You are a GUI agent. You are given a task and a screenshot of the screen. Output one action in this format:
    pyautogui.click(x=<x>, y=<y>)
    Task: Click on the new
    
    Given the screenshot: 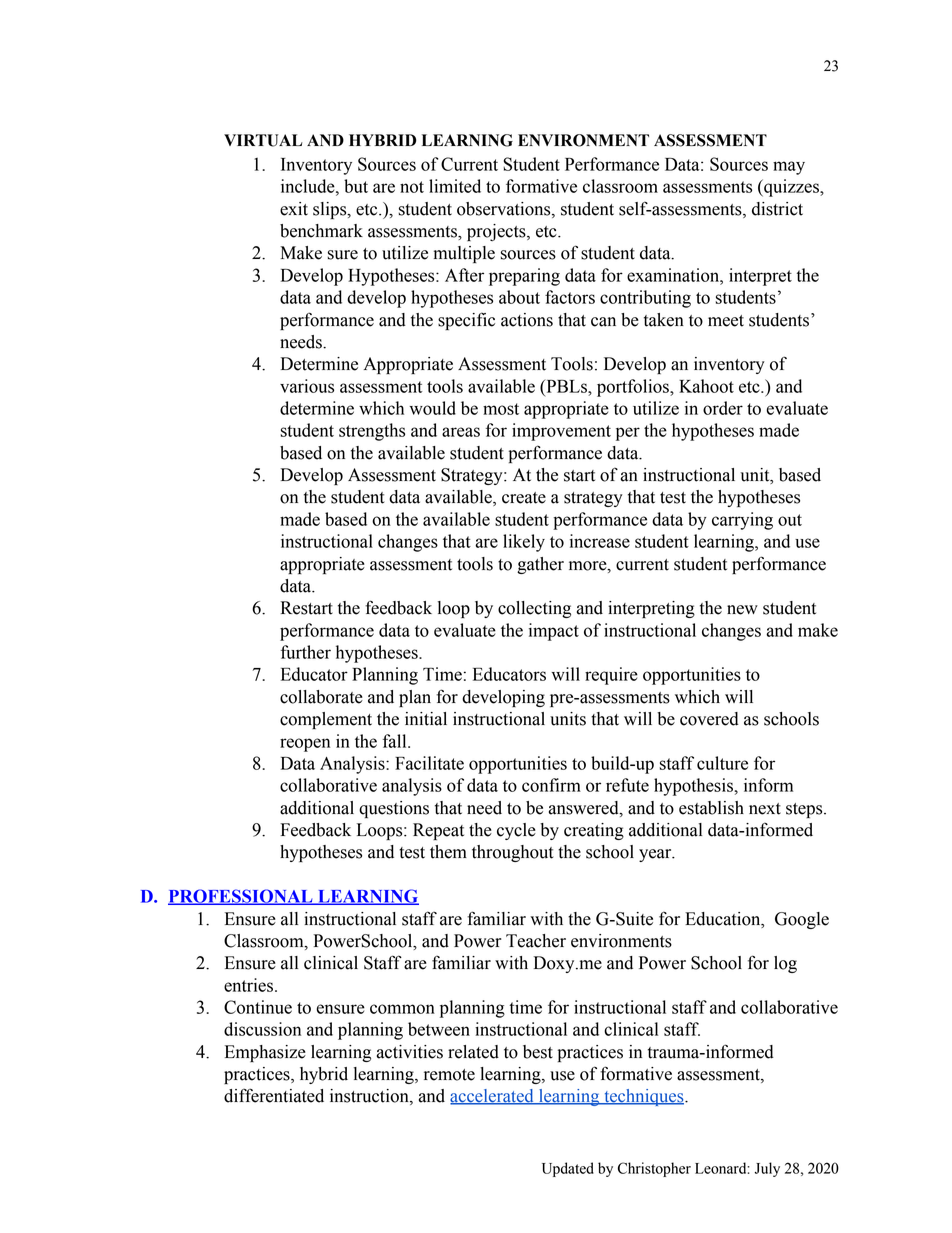 What is the action you would take?
    pyautogui.click(x=742, y=610)
